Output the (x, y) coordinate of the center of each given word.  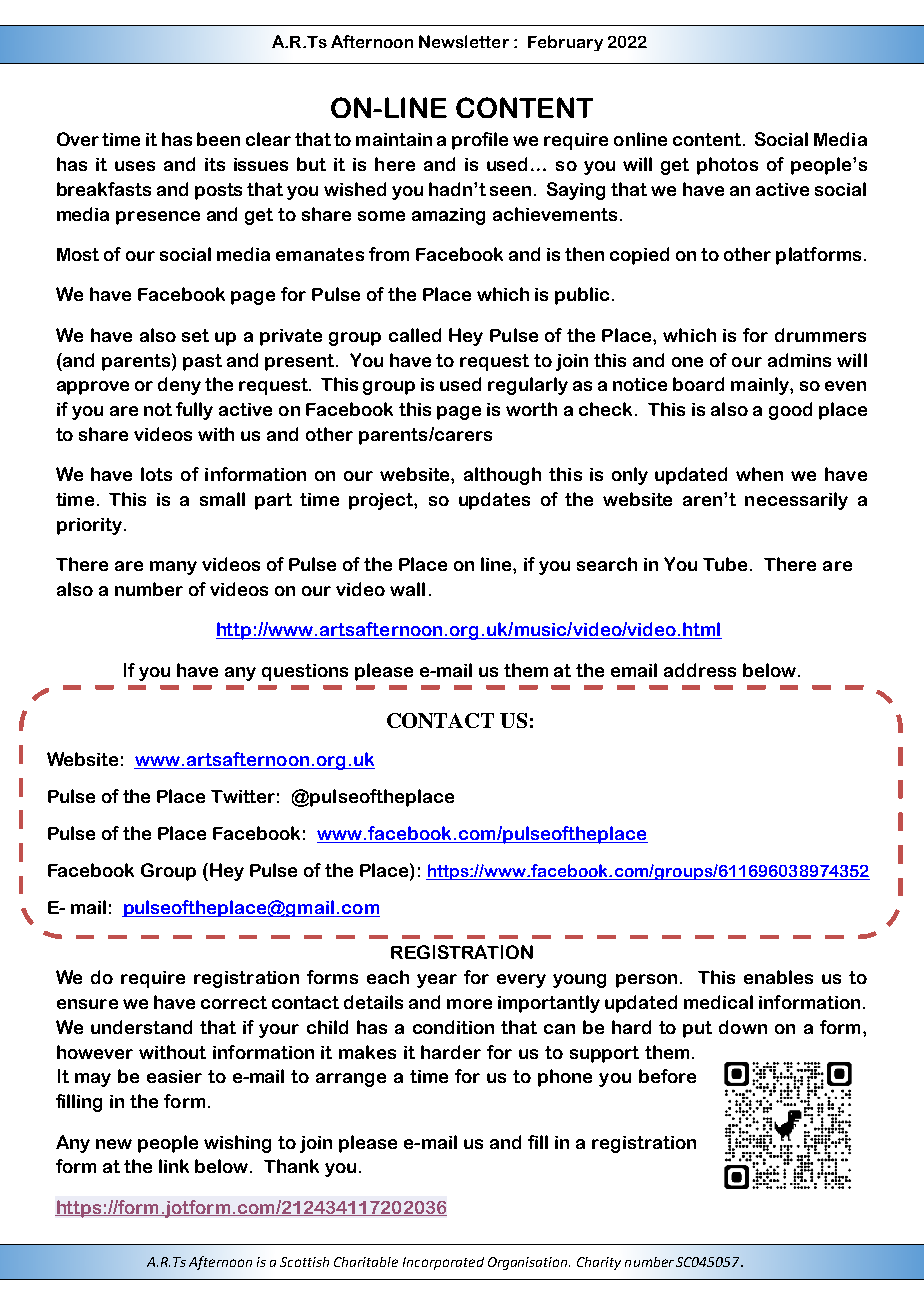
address (700, 670)
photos (727, 166)
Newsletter (464, 41)
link (174, 1166)
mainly (761, 386)
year (437, 981)
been (218, 139)
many (173, 568)
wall (407, 589)
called (415, 335)
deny (179, 386)
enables (778, 977)
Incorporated (443, 1263)
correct (234, 1002)
